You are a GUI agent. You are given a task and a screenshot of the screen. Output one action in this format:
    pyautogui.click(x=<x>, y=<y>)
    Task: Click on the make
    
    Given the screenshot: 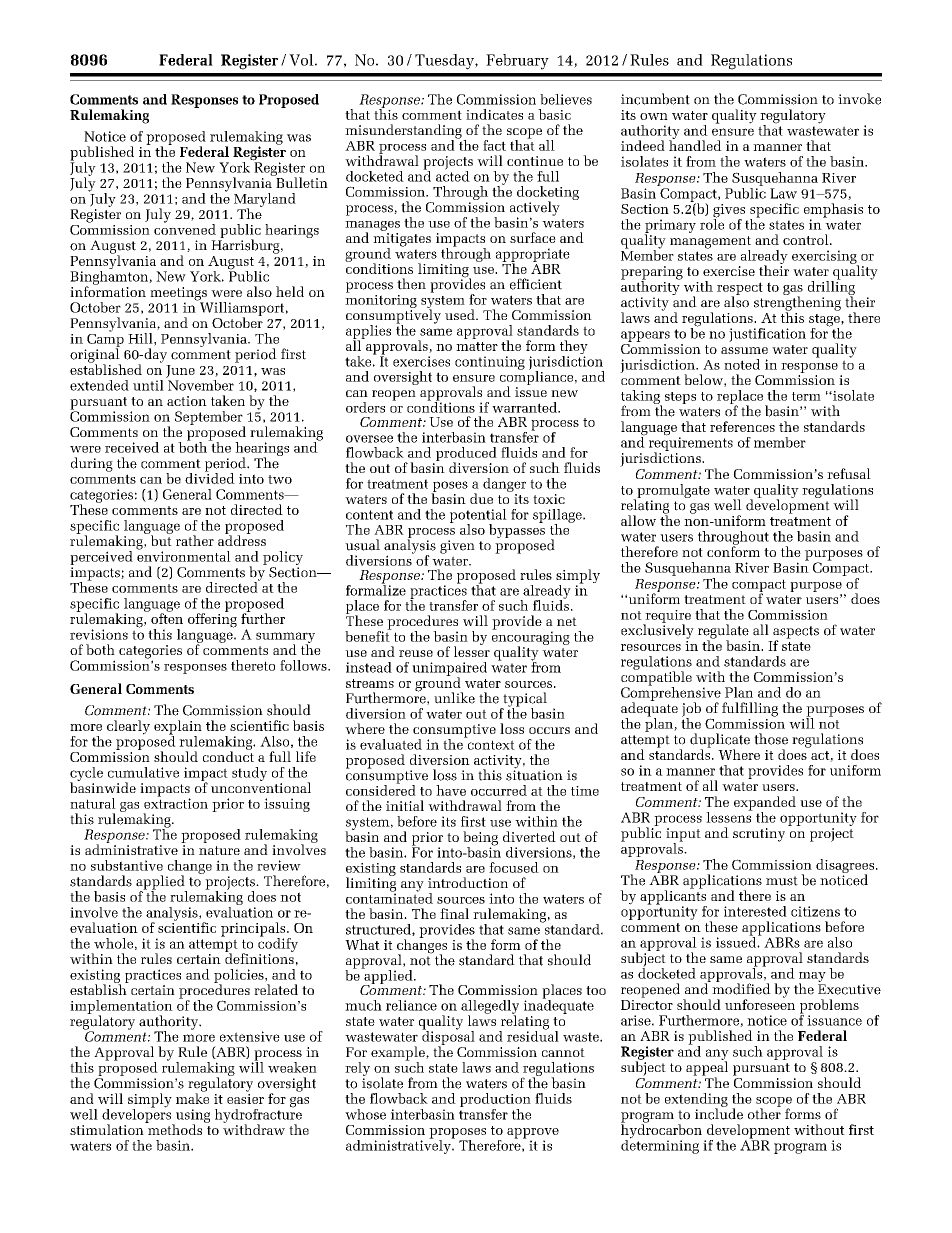 What is the action you would take?
    pyautogui.click(x=192, y=1097)
